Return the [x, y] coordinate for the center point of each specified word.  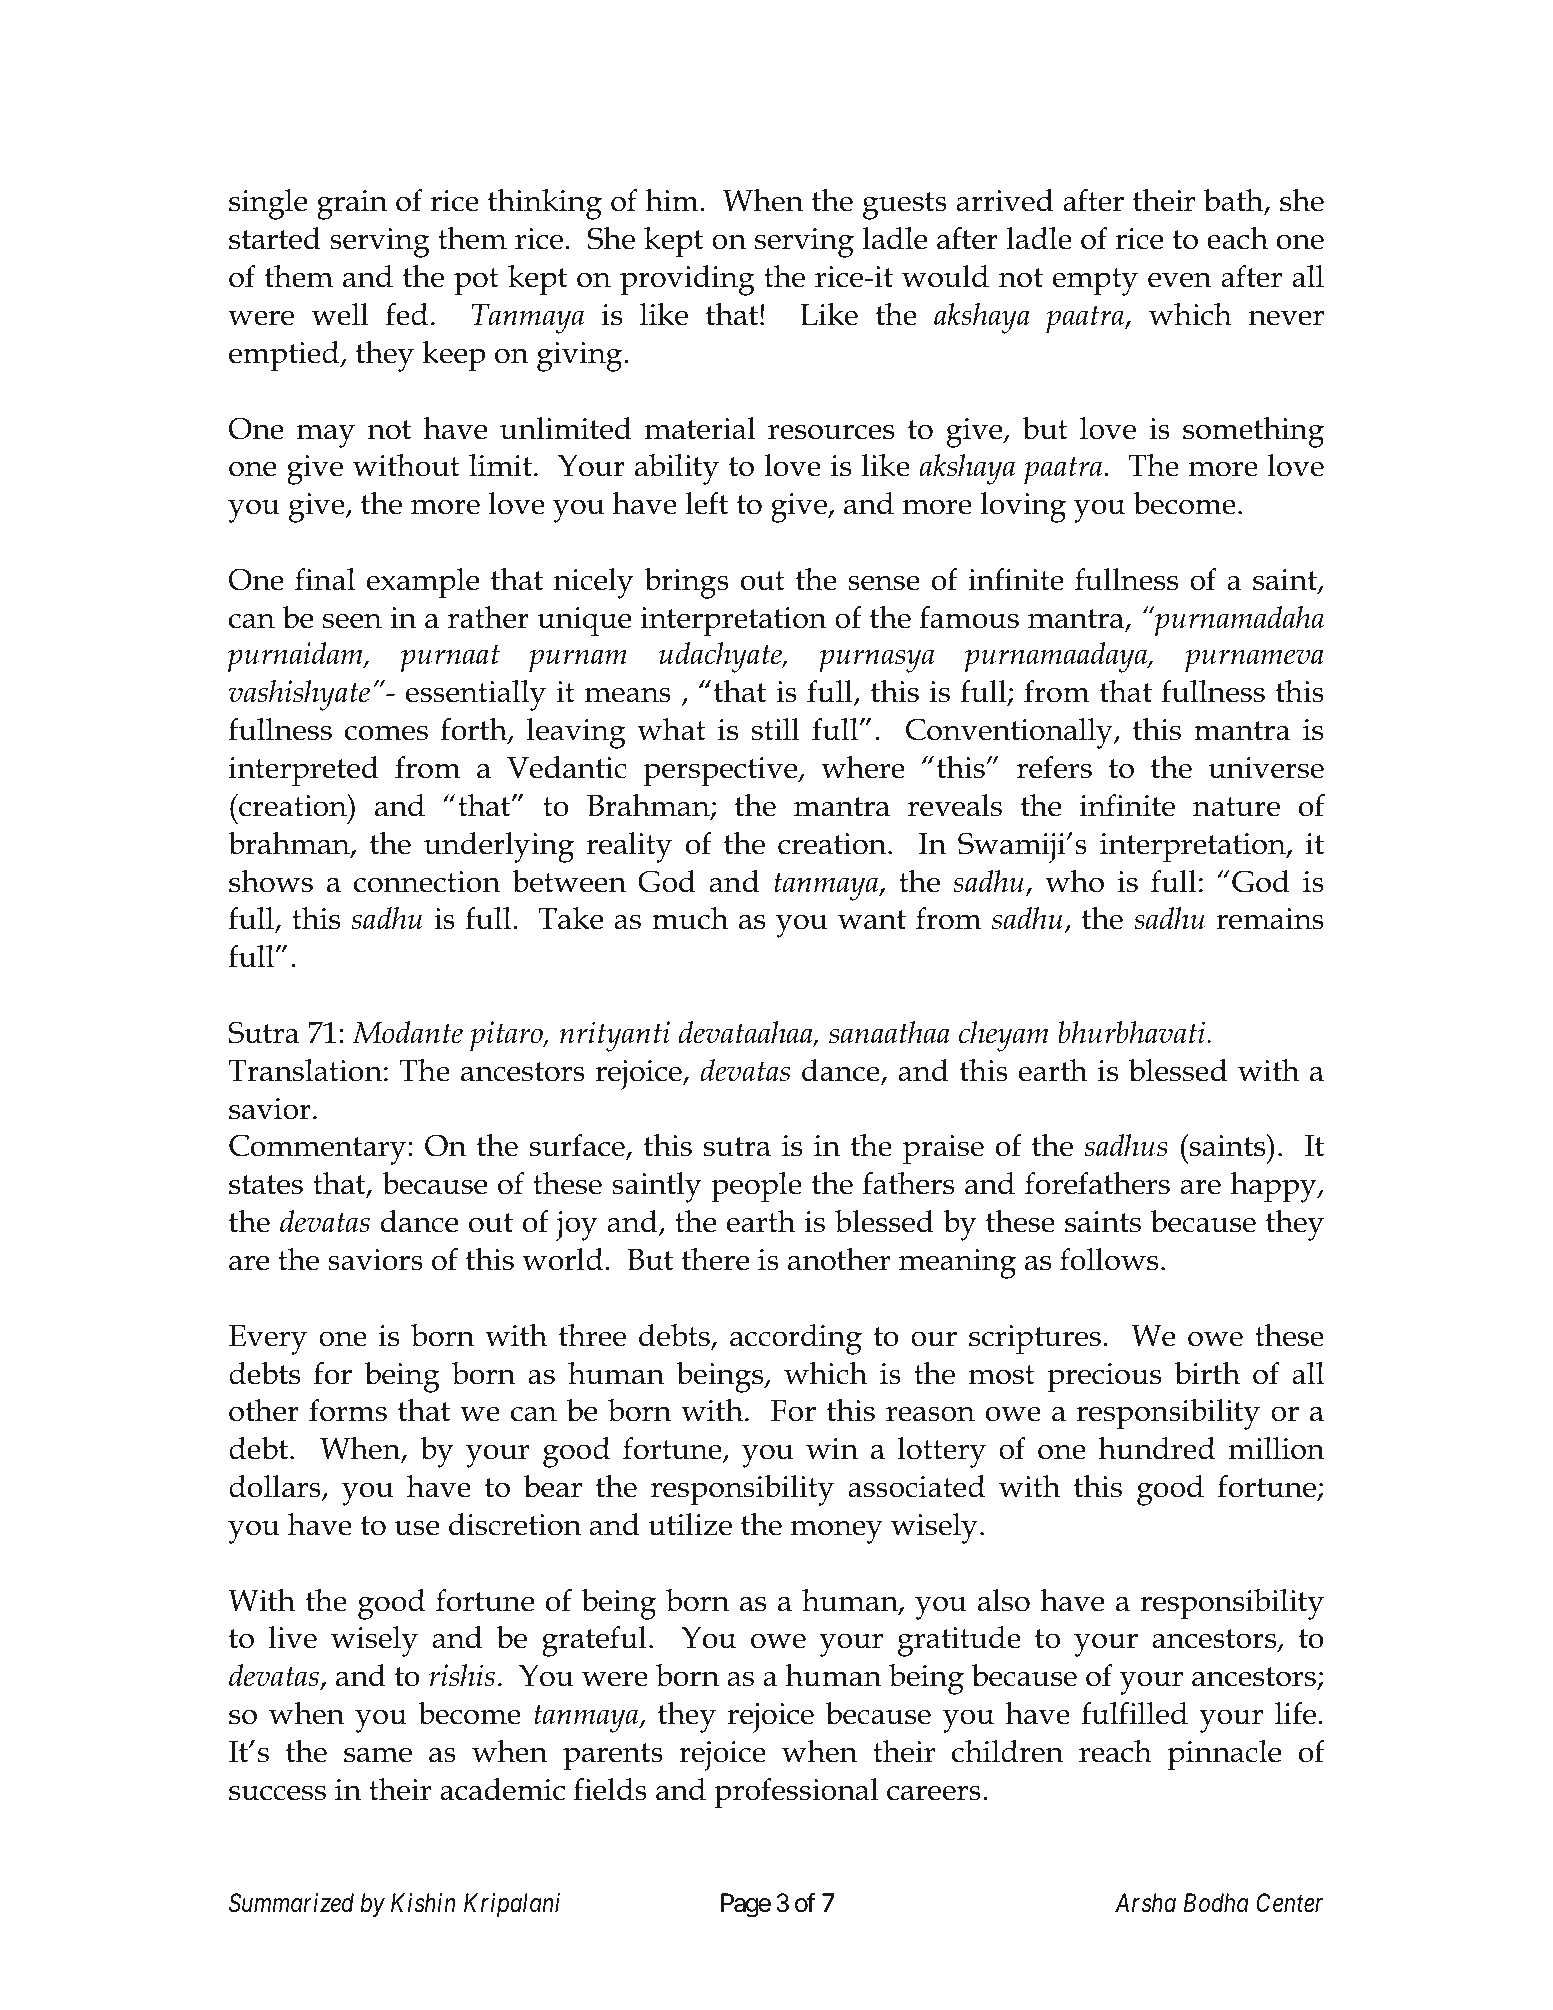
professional [796, 1793]
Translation [305, 1070]
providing [687, 280]
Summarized [291, 1903]
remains [1270, 919]
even [1180, 280]
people [756, 1187]
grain [352, 205]
